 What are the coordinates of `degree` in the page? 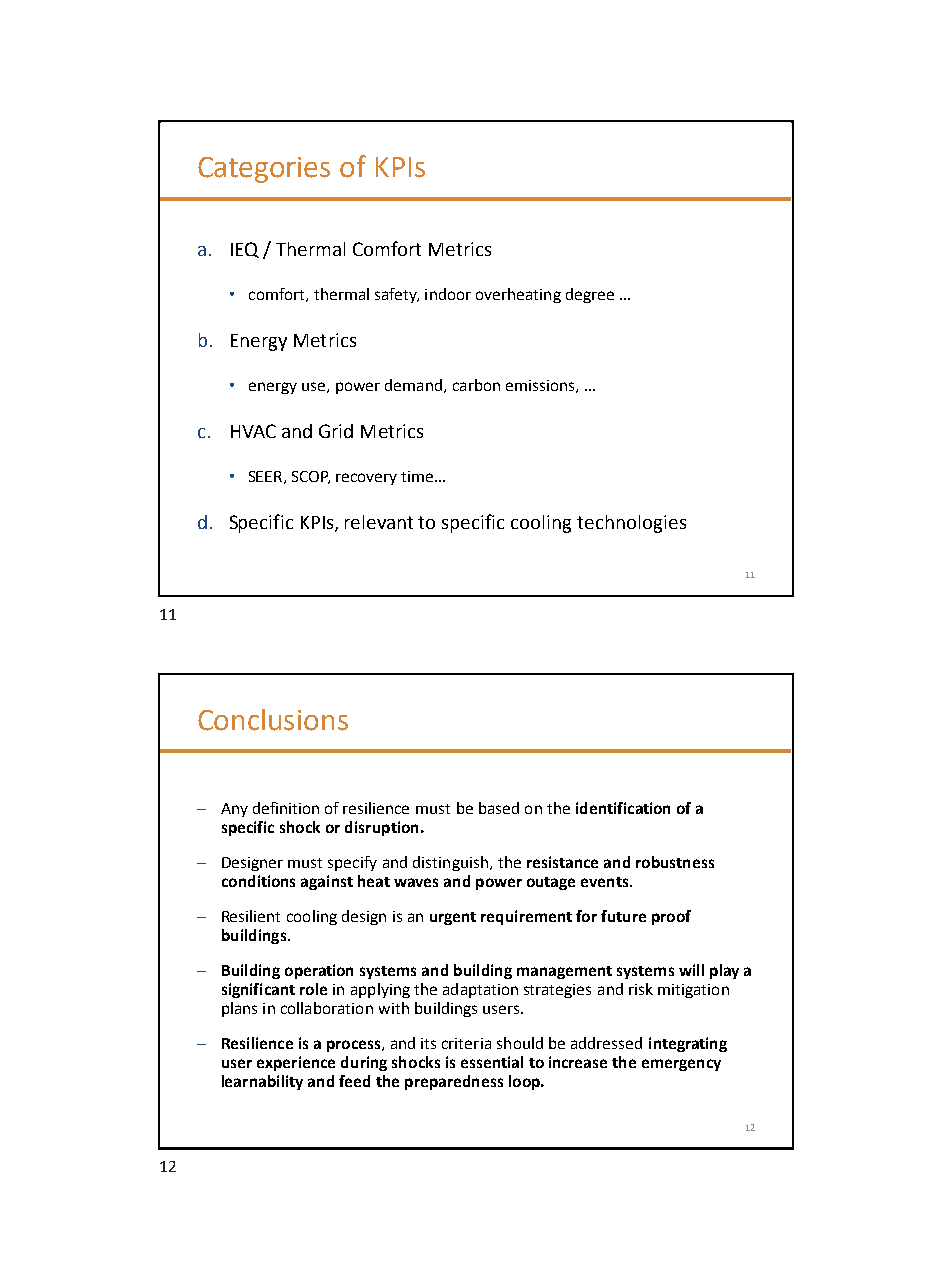 It's located at (590, 295).
